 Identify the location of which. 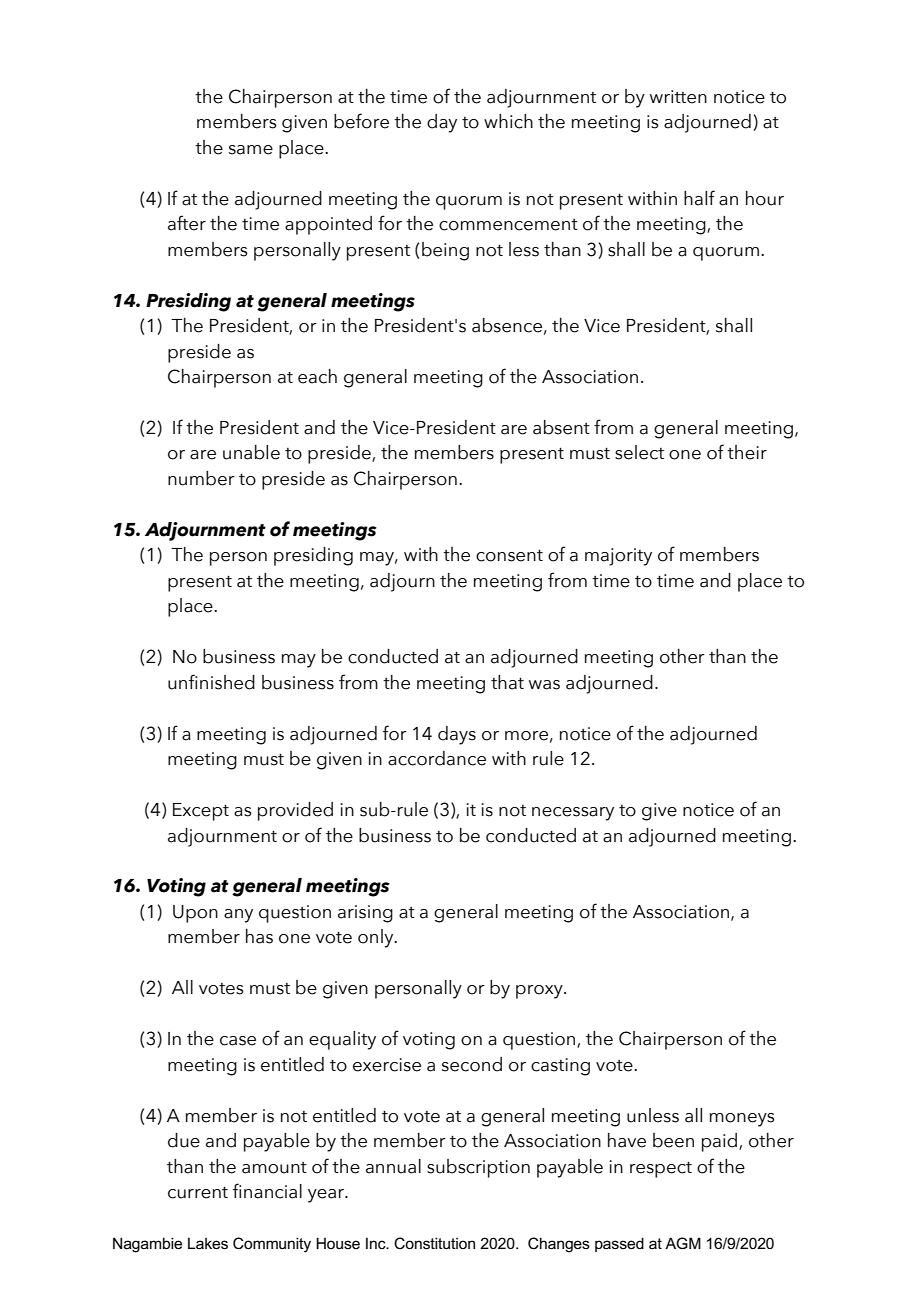
(508, 121).
